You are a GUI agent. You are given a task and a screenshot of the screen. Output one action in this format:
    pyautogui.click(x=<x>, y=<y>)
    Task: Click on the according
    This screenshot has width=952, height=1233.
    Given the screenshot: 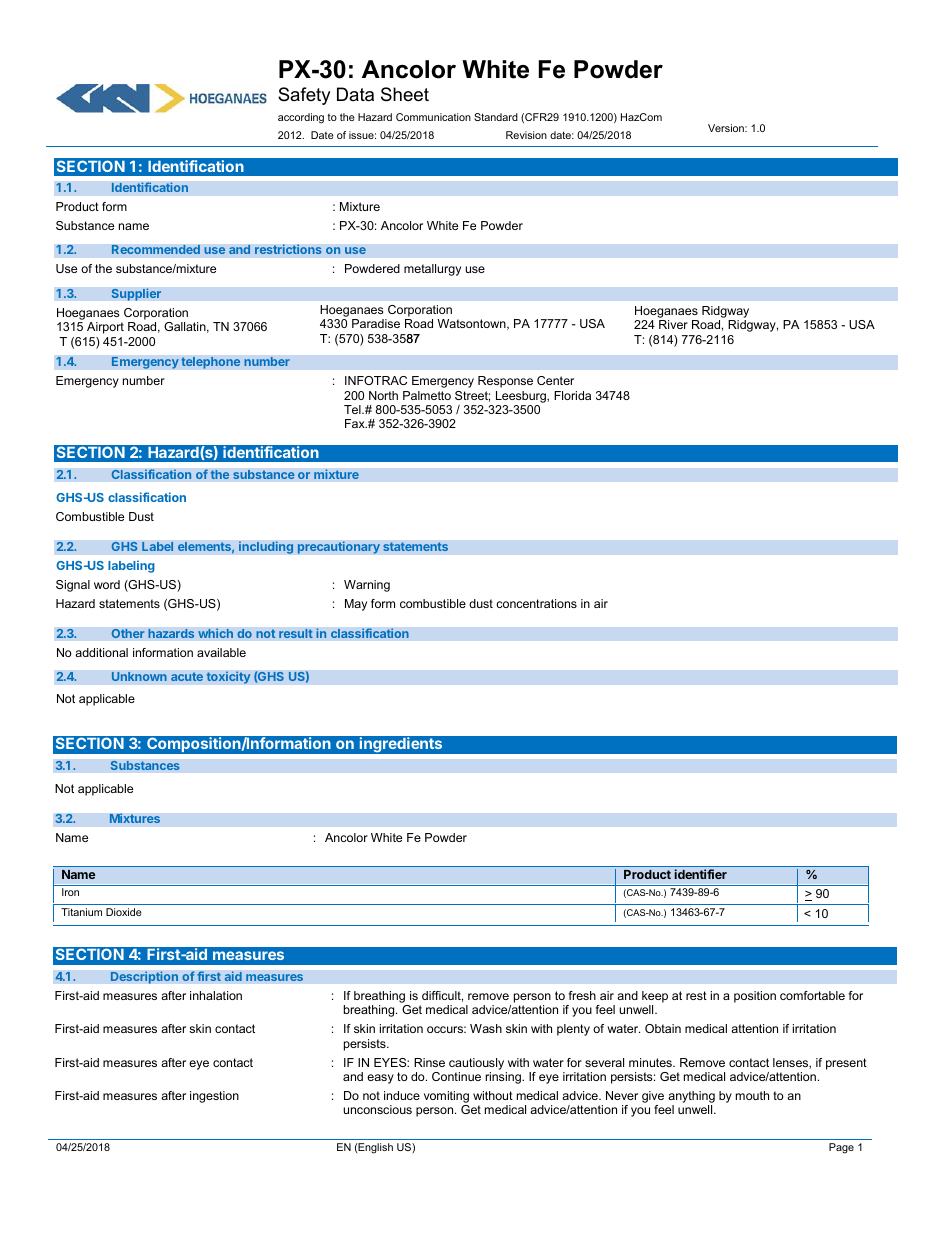 What is the action you would take?
    pyautogui.click(x=301, y=118)
